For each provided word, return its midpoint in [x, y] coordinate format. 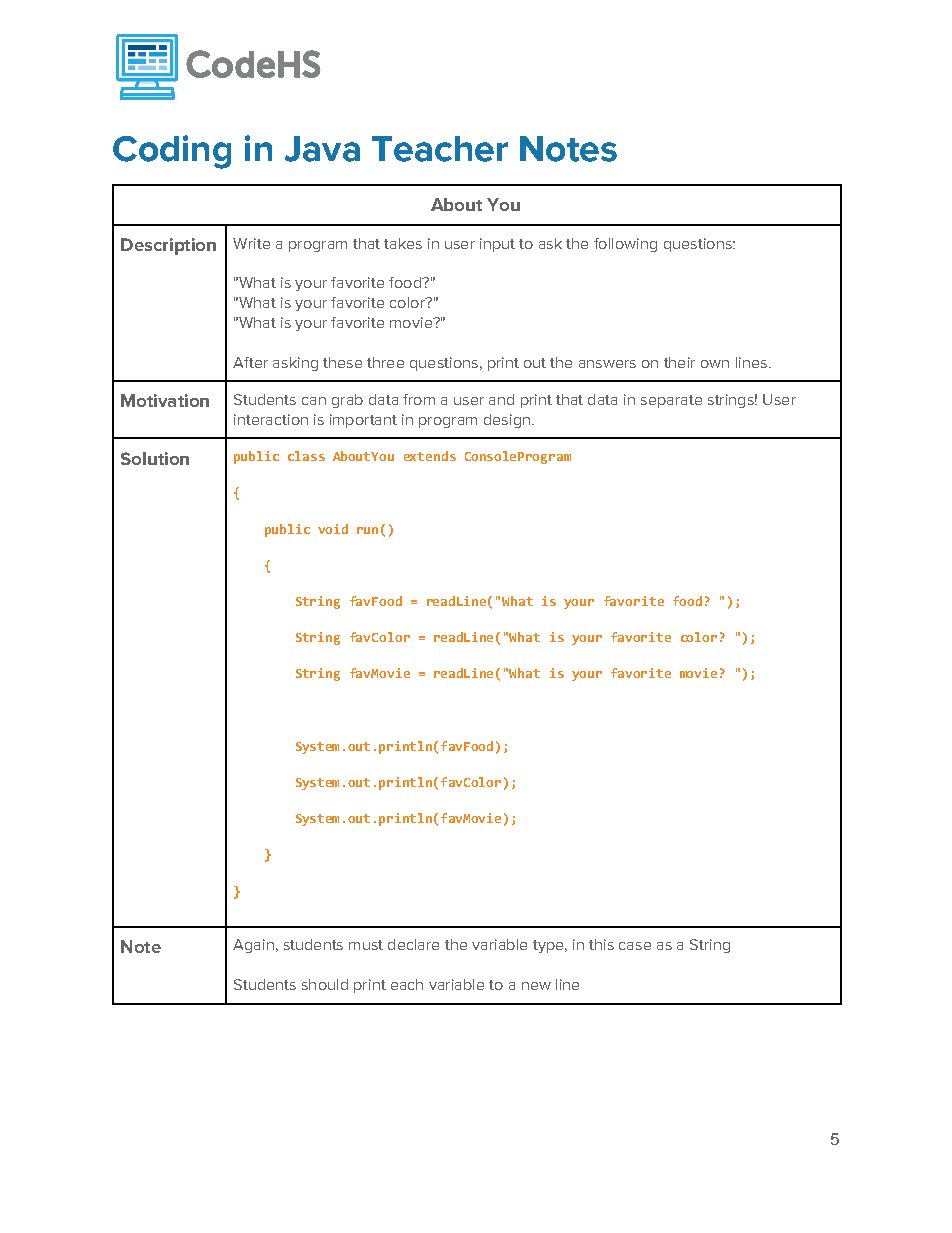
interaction [271, 419]
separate [671, 401]
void [333, 529]
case [635, 946]
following [625, 245]
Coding [172, 152]
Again [253, 946]
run [367, 530]
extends [430, 456]
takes [403, 243]
